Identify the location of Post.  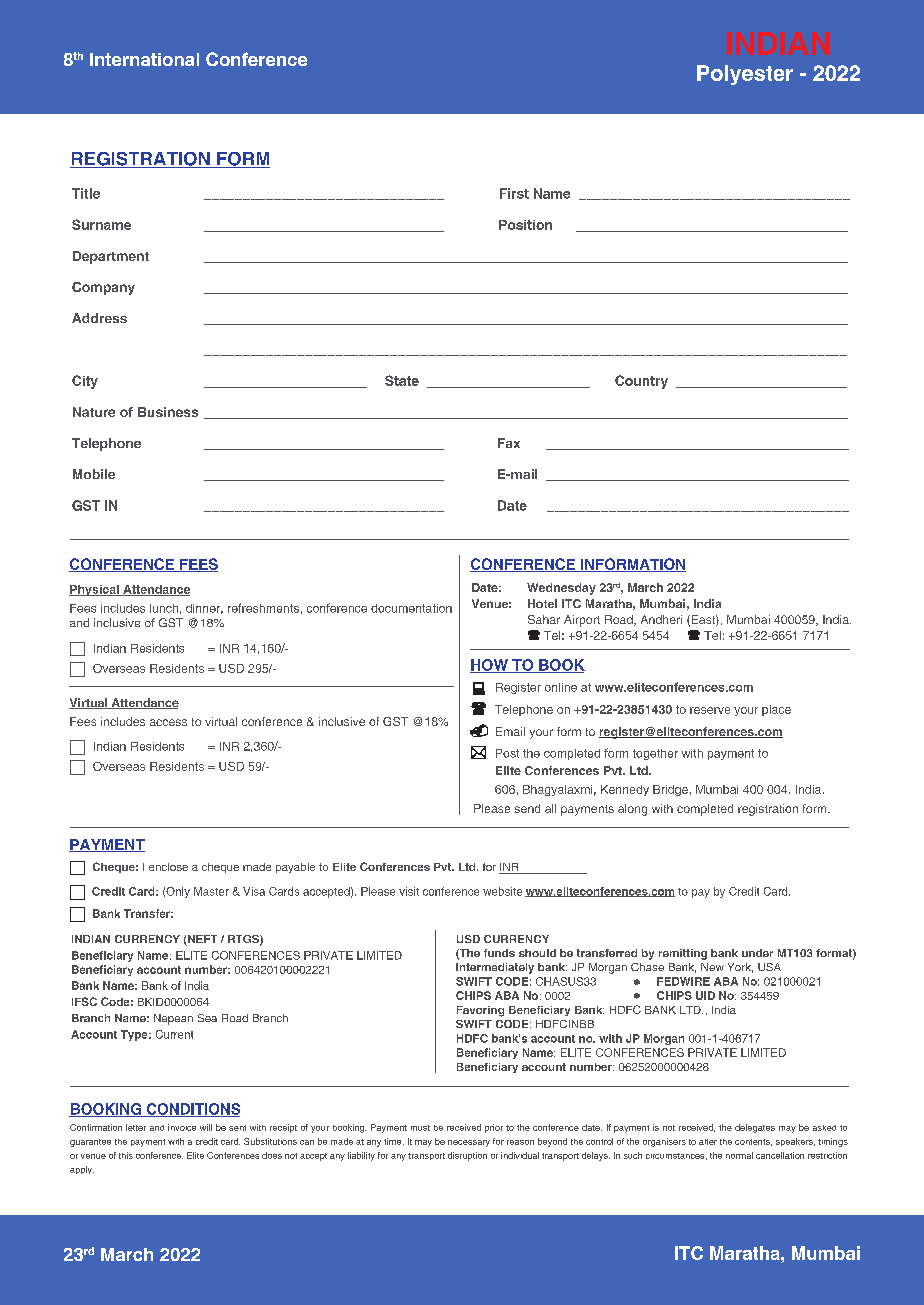
(507, 753).
